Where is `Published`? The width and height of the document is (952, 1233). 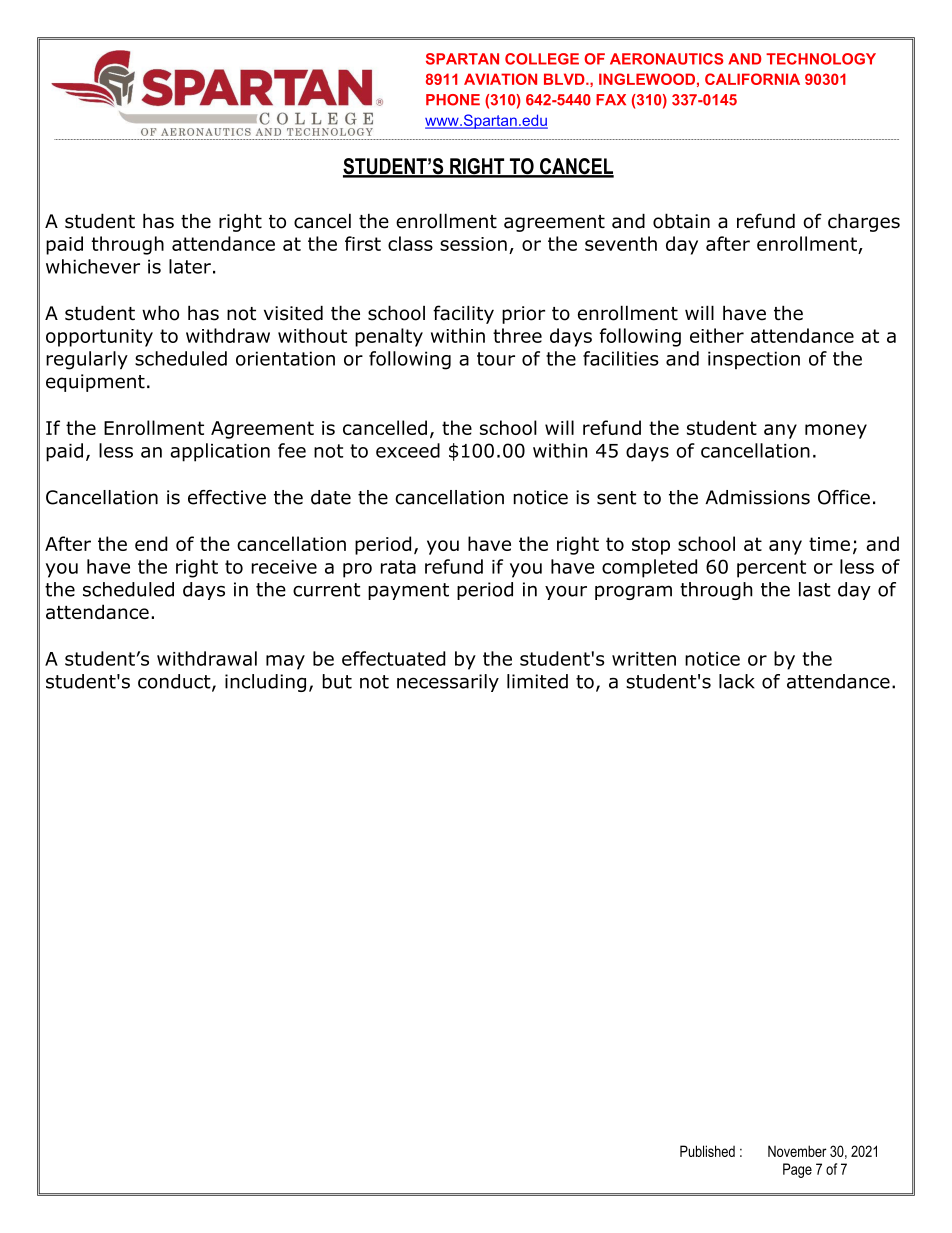 Published is located at coordinates (707, 1151).
